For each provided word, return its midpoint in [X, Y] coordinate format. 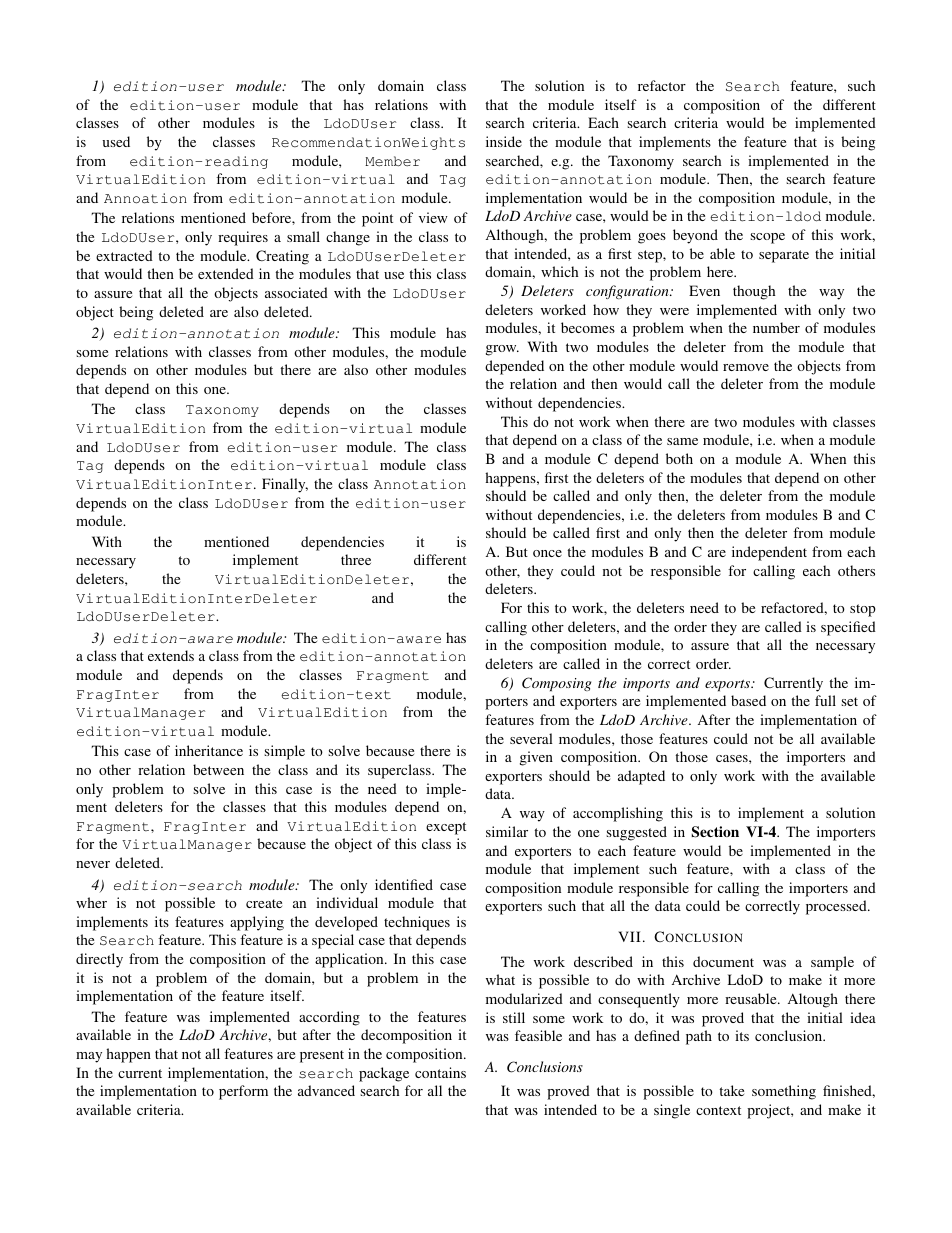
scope [767, 238]
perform [243, 1092]
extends [171, 655]
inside [504, 141]
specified [848, 628]
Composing [556, 684]
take [731, 1090]
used [116, 141]
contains [440, 1072]
